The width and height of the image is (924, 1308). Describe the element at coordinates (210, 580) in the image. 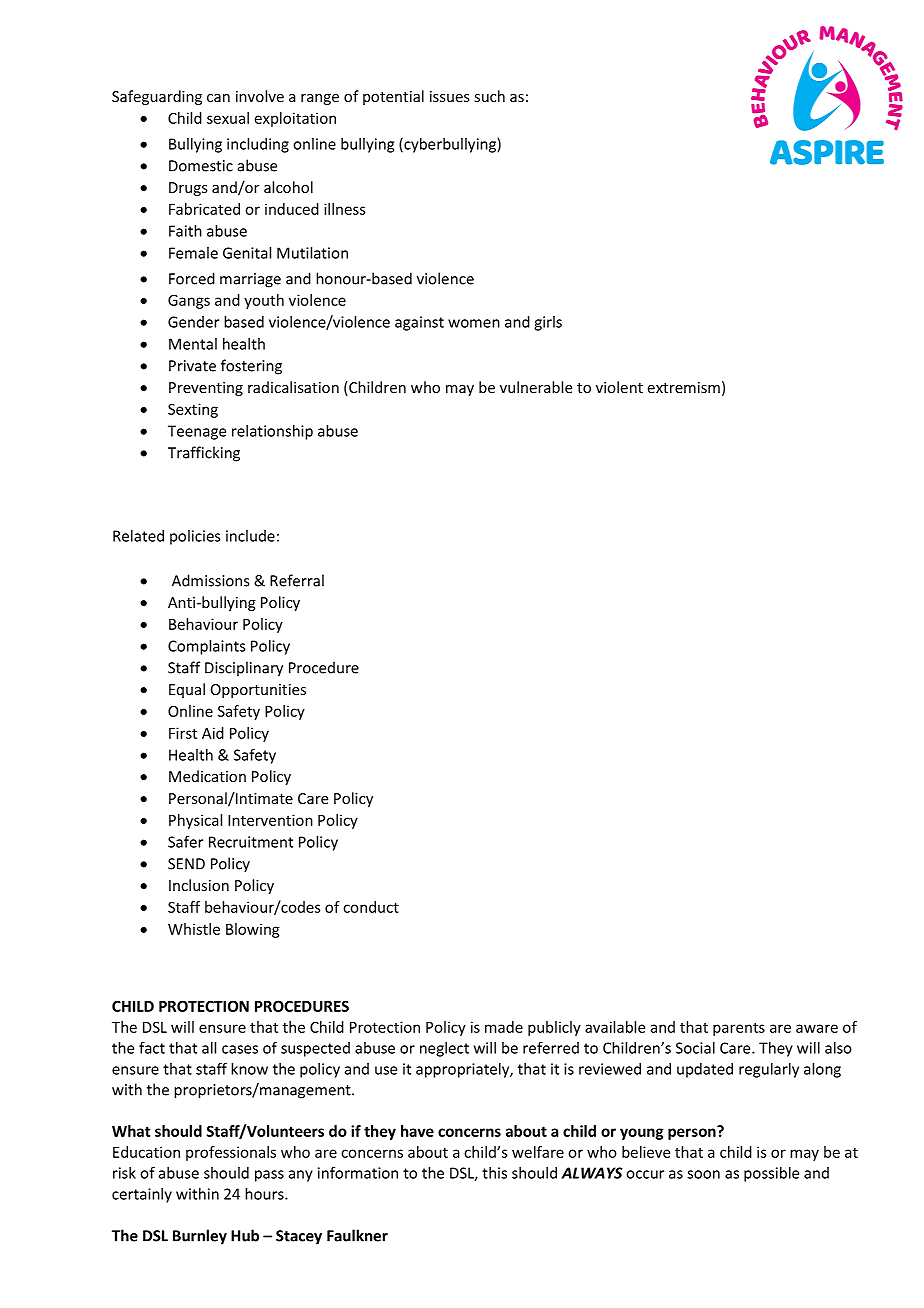

I see `Admissions` at that location.
